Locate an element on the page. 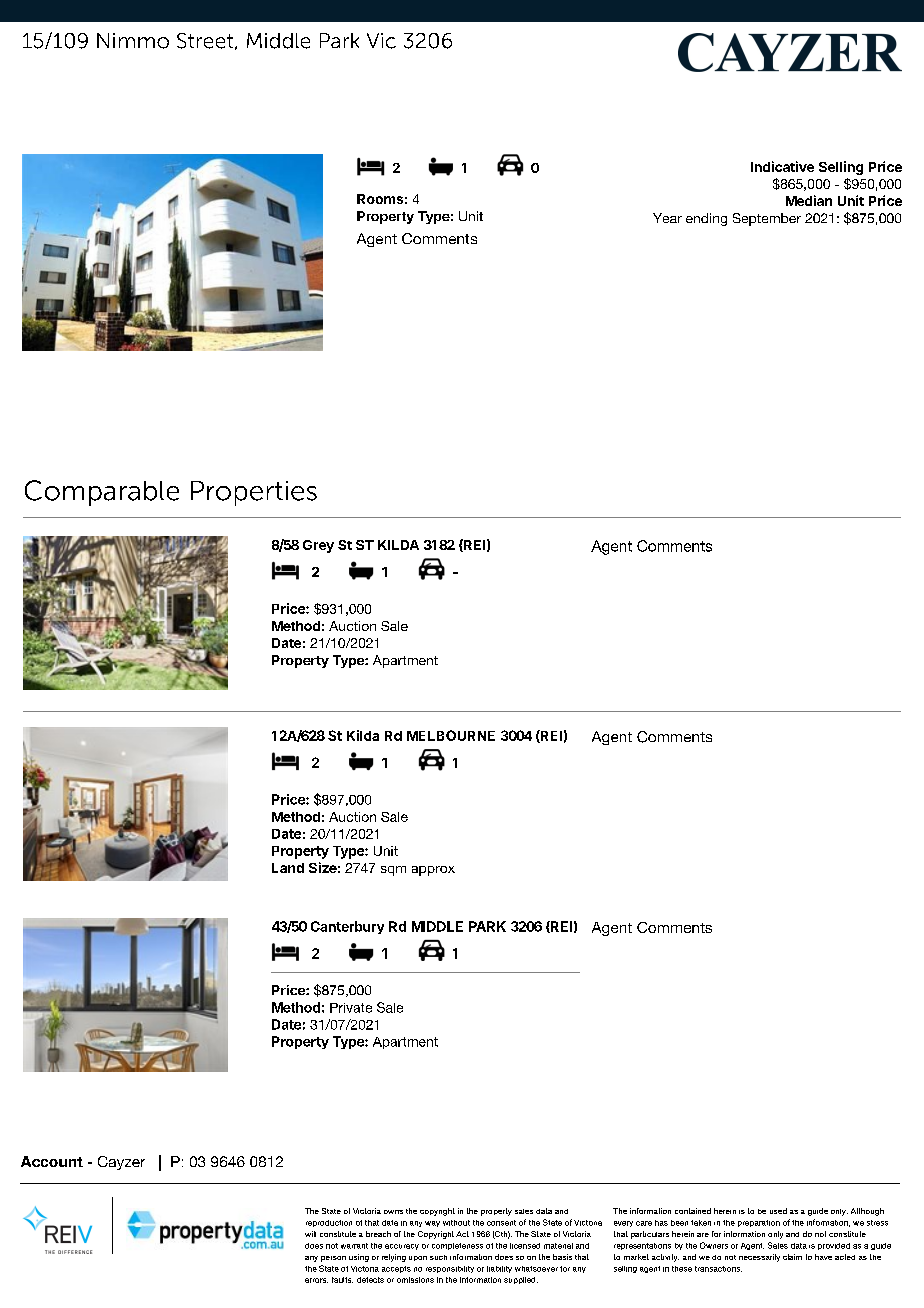 This page has width=924, height=1308. Land is located at coordinates (288, 868).
